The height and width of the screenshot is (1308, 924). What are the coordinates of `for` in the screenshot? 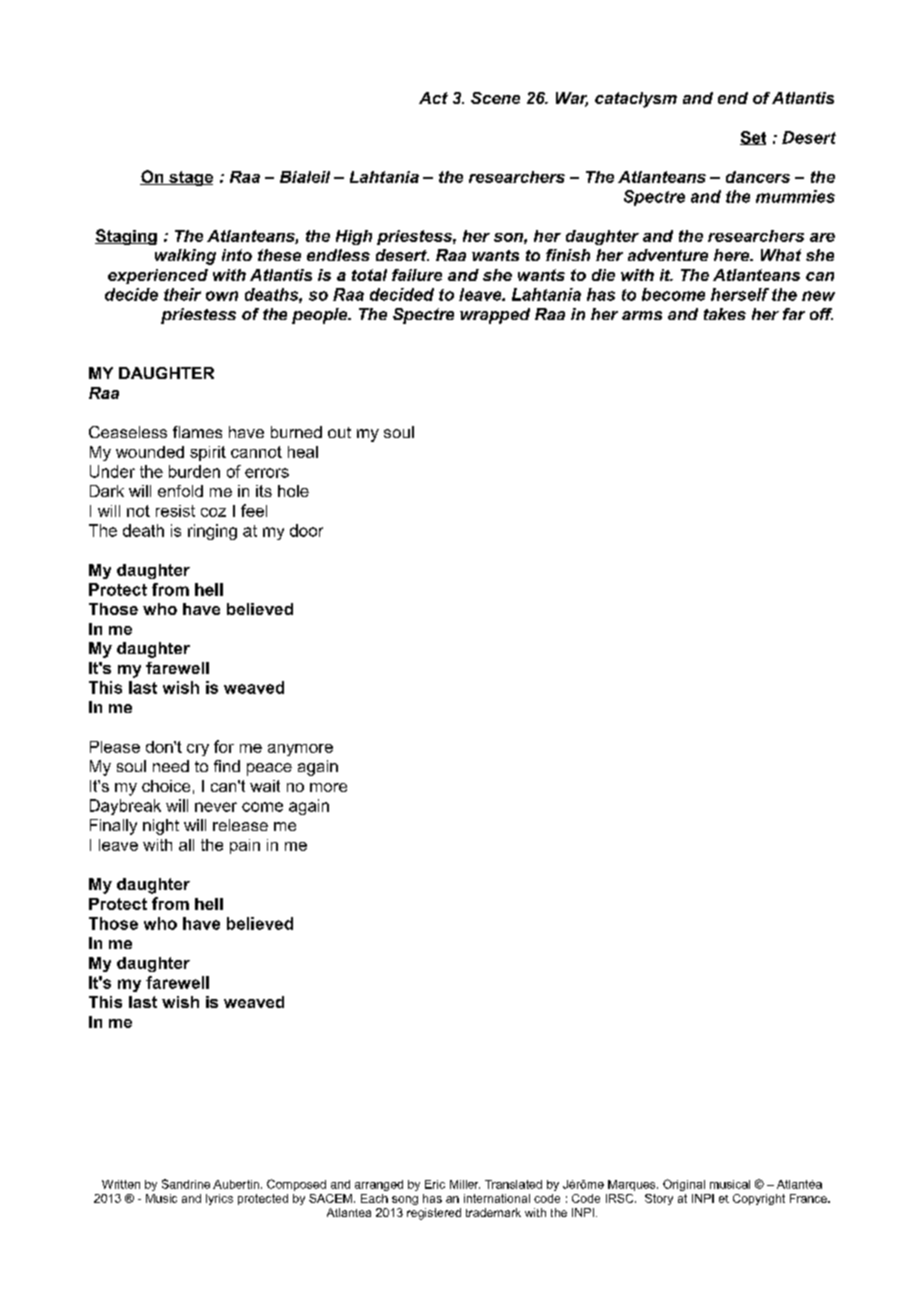 It's located at (224, 746).
